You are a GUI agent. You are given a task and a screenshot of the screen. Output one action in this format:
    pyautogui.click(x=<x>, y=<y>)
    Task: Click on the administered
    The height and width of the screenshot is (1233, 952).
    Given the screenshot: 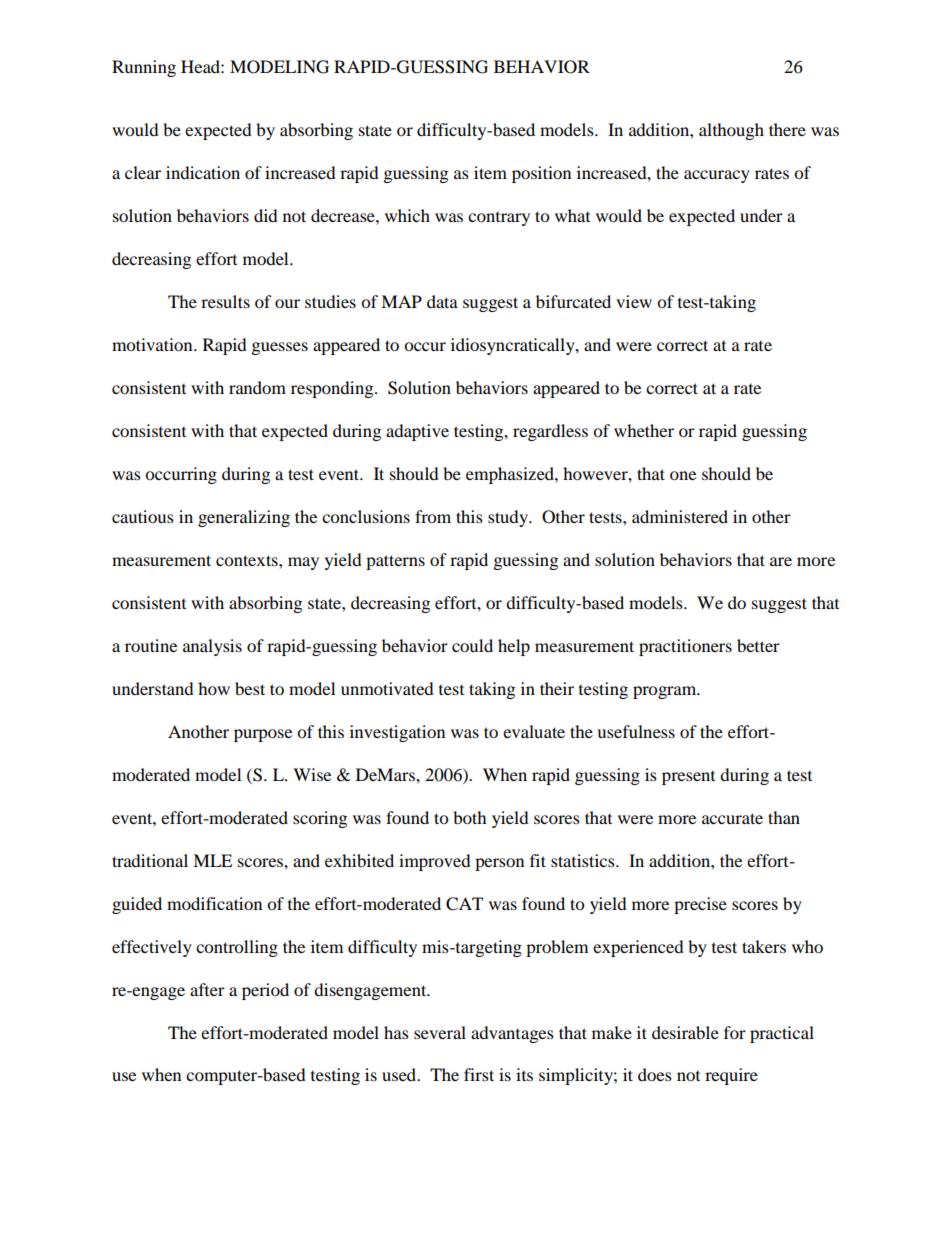 What is the action you would take?
    pyautogui.click(x=680, y=516)
